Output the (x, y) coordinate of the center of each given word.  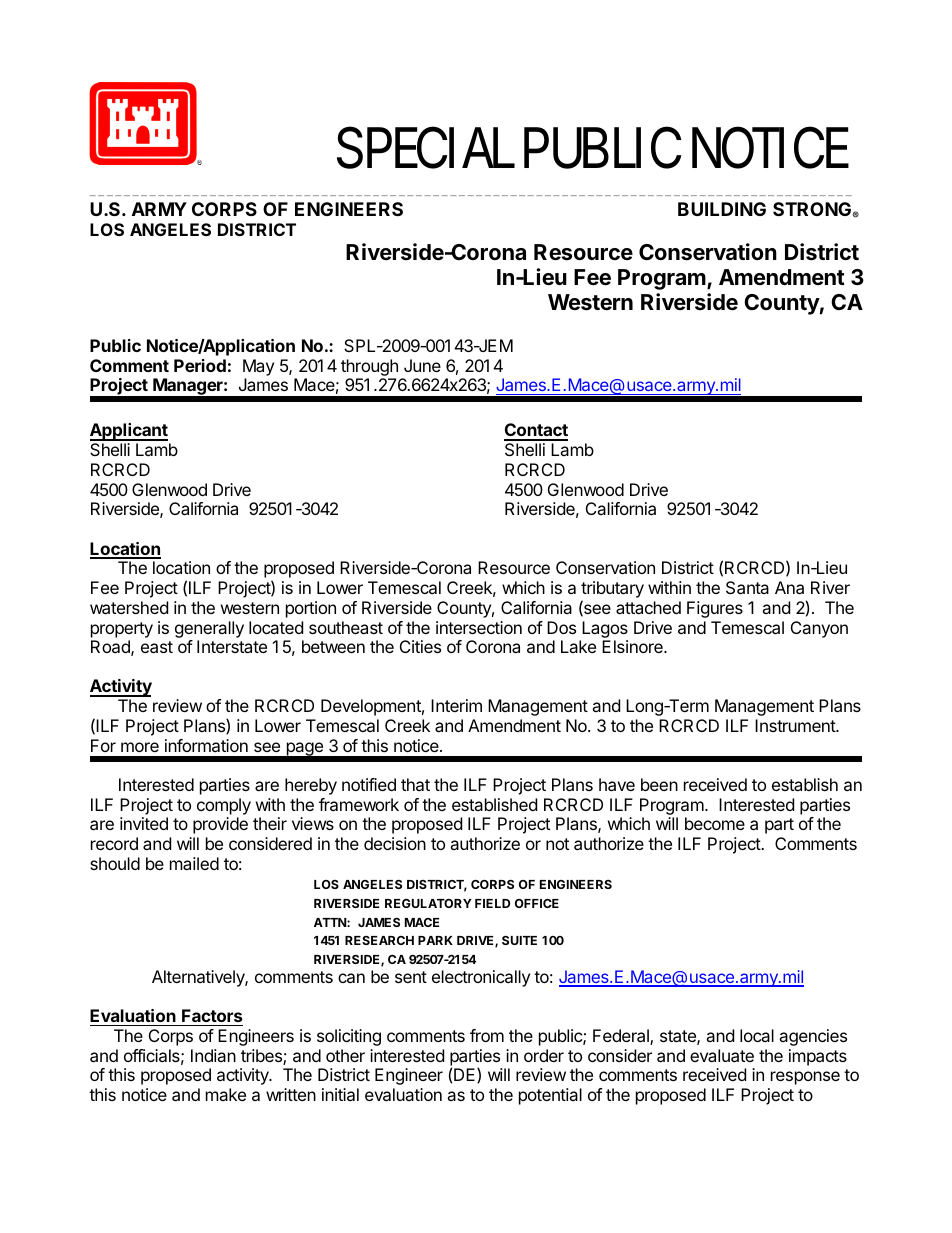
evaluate (722, 1055)
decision (395, 843)
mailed (194, 863)
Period (200, 365)
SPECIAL (426, 147)
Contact (536, 431)
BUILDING (722, 209)
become (715, 823)
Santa (747, 587)
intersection (479, 627)
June (422, 365)
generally (209, 629)
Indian (213, 1055)
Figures (715, 609)
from (487, 1035)
